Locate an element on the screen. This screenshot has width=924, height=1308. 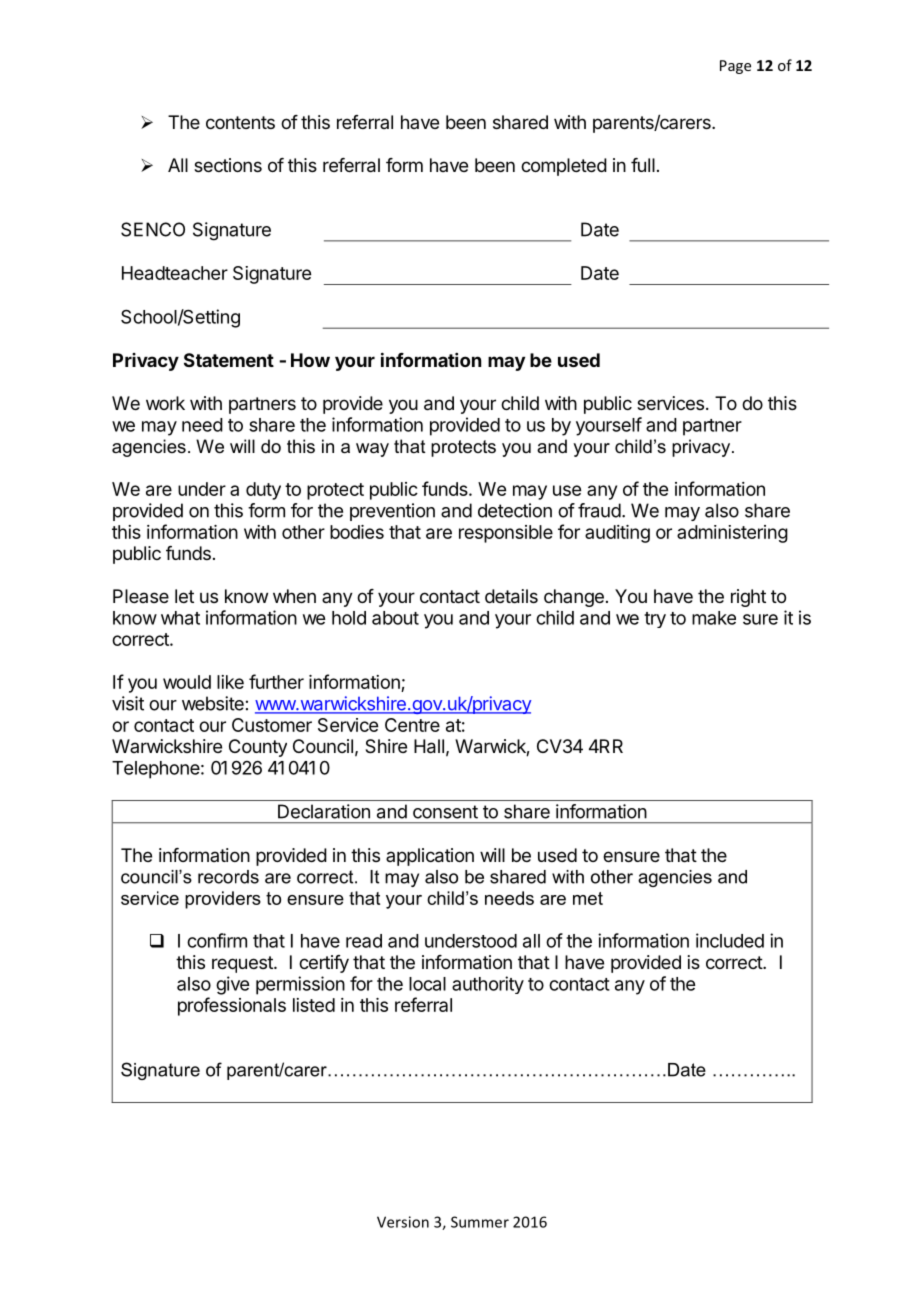
contents is located at coordinates (240, 122).
